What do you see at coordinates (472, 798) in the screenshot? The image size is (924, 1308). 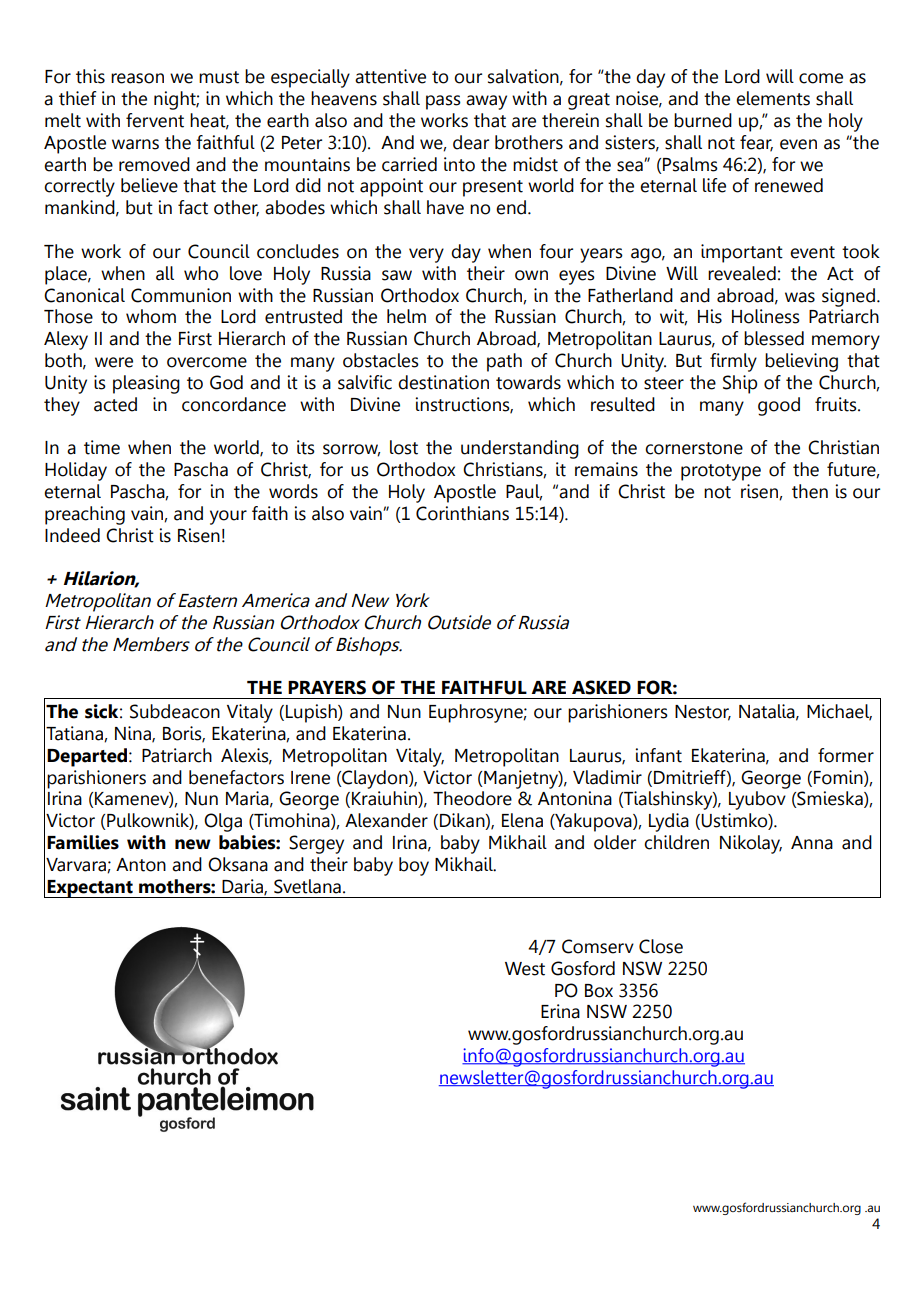 I see `Theodore` at bounding box center [472, 798].
